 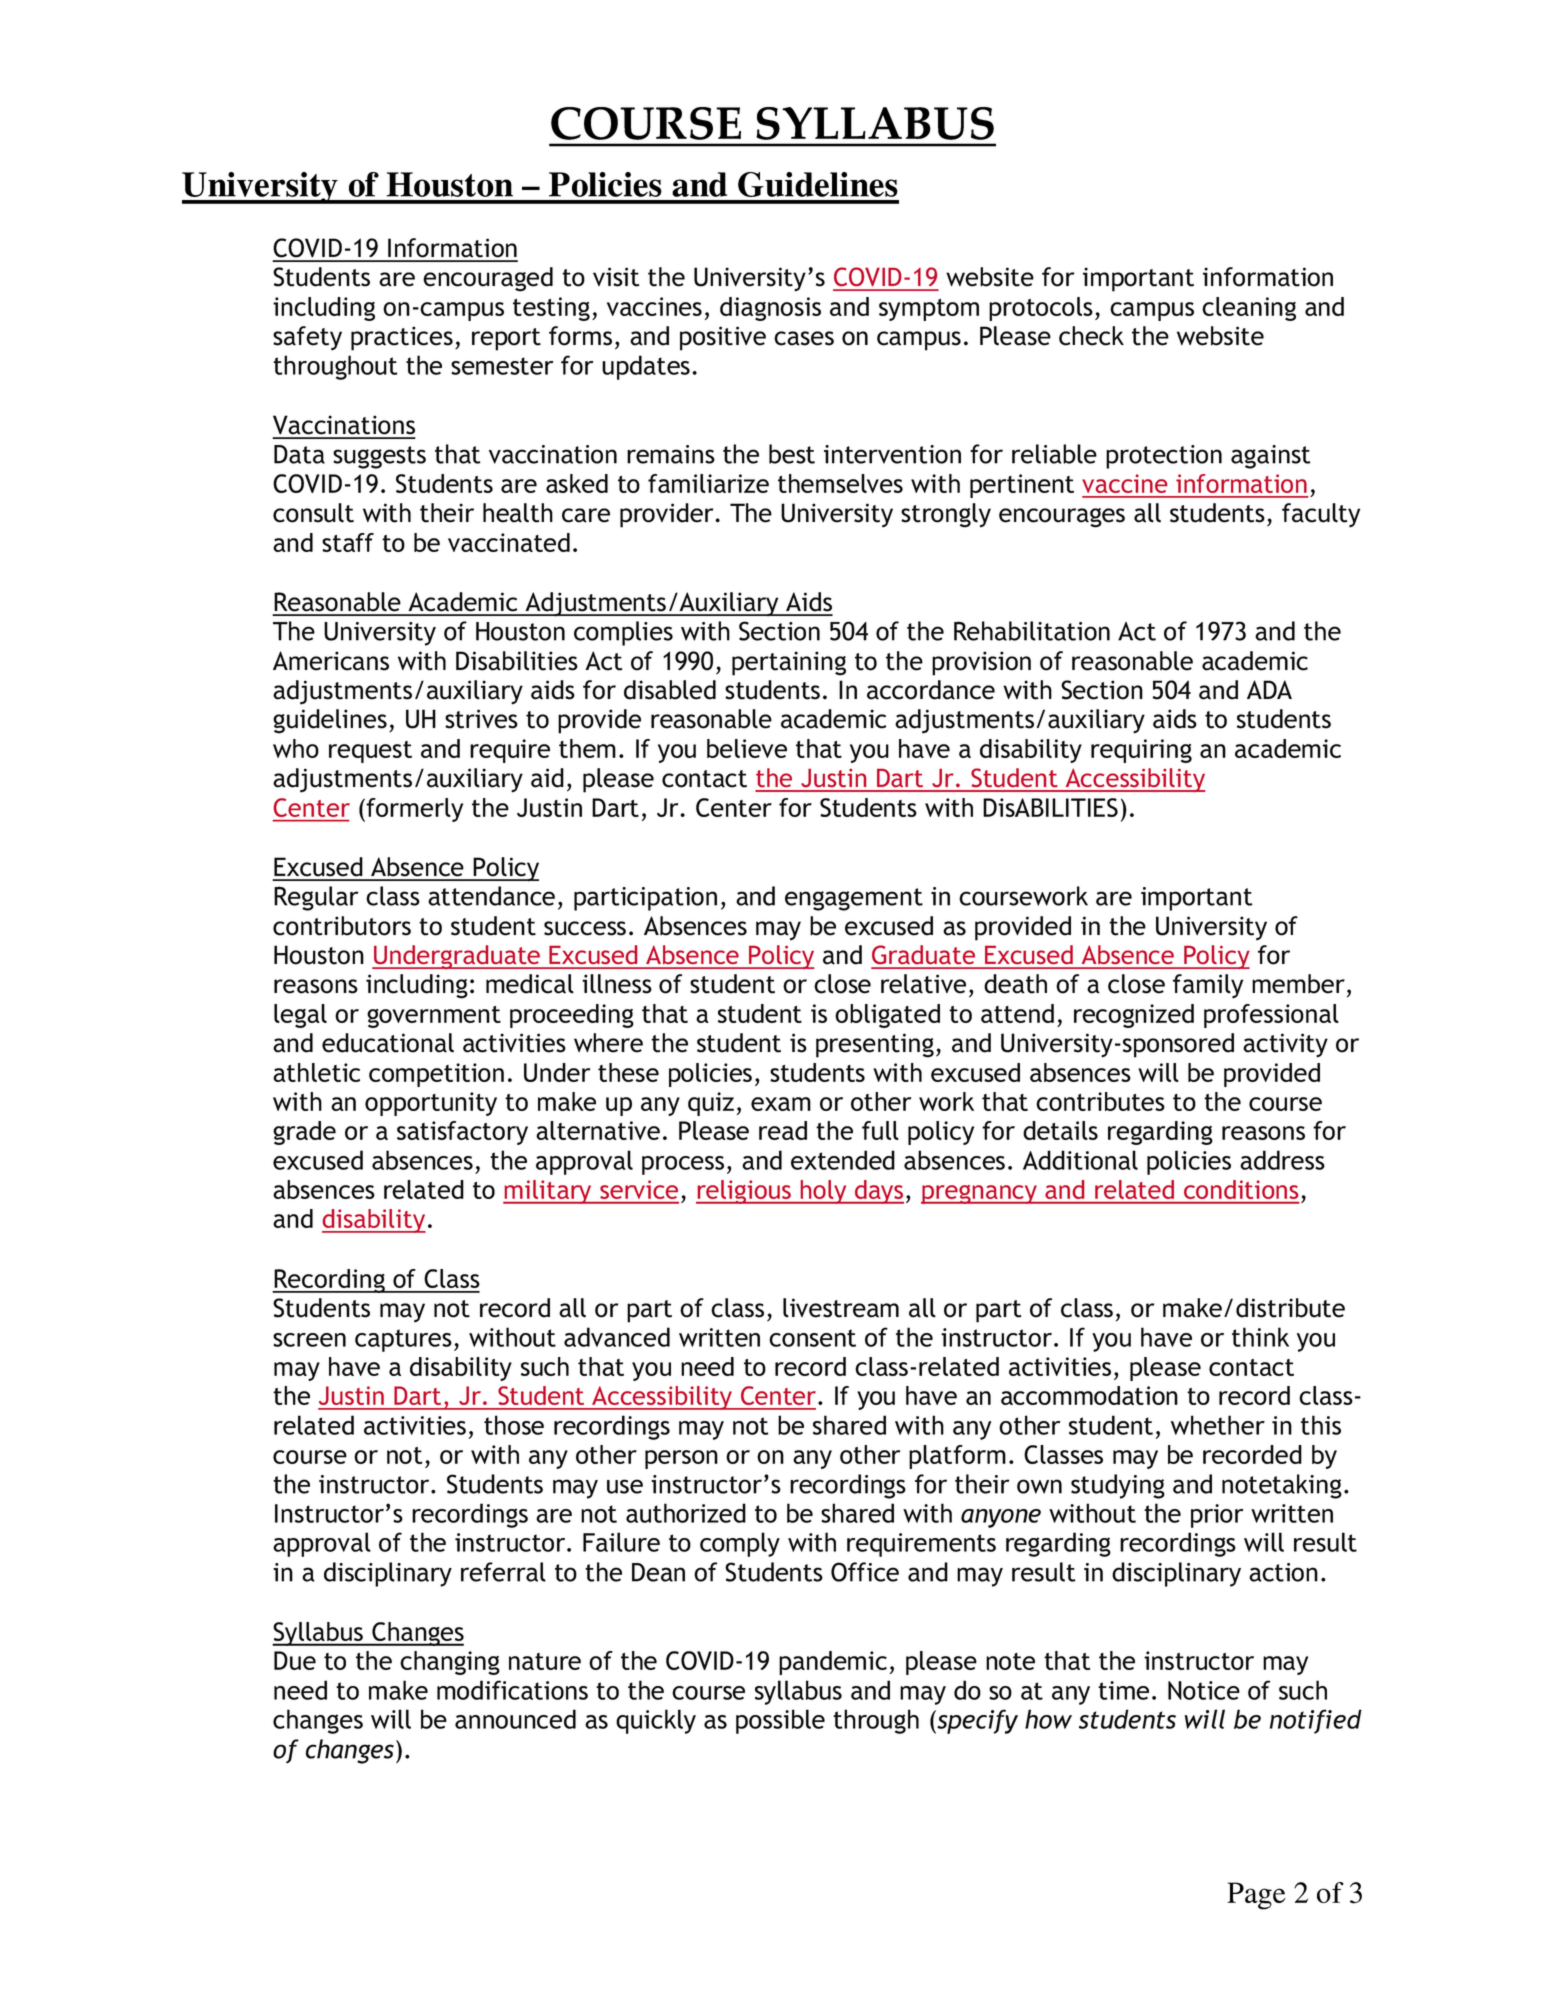 What do you see at coordinates (515, 1719) in the image?
I see `announced` at bounding box center [515, 1719].
